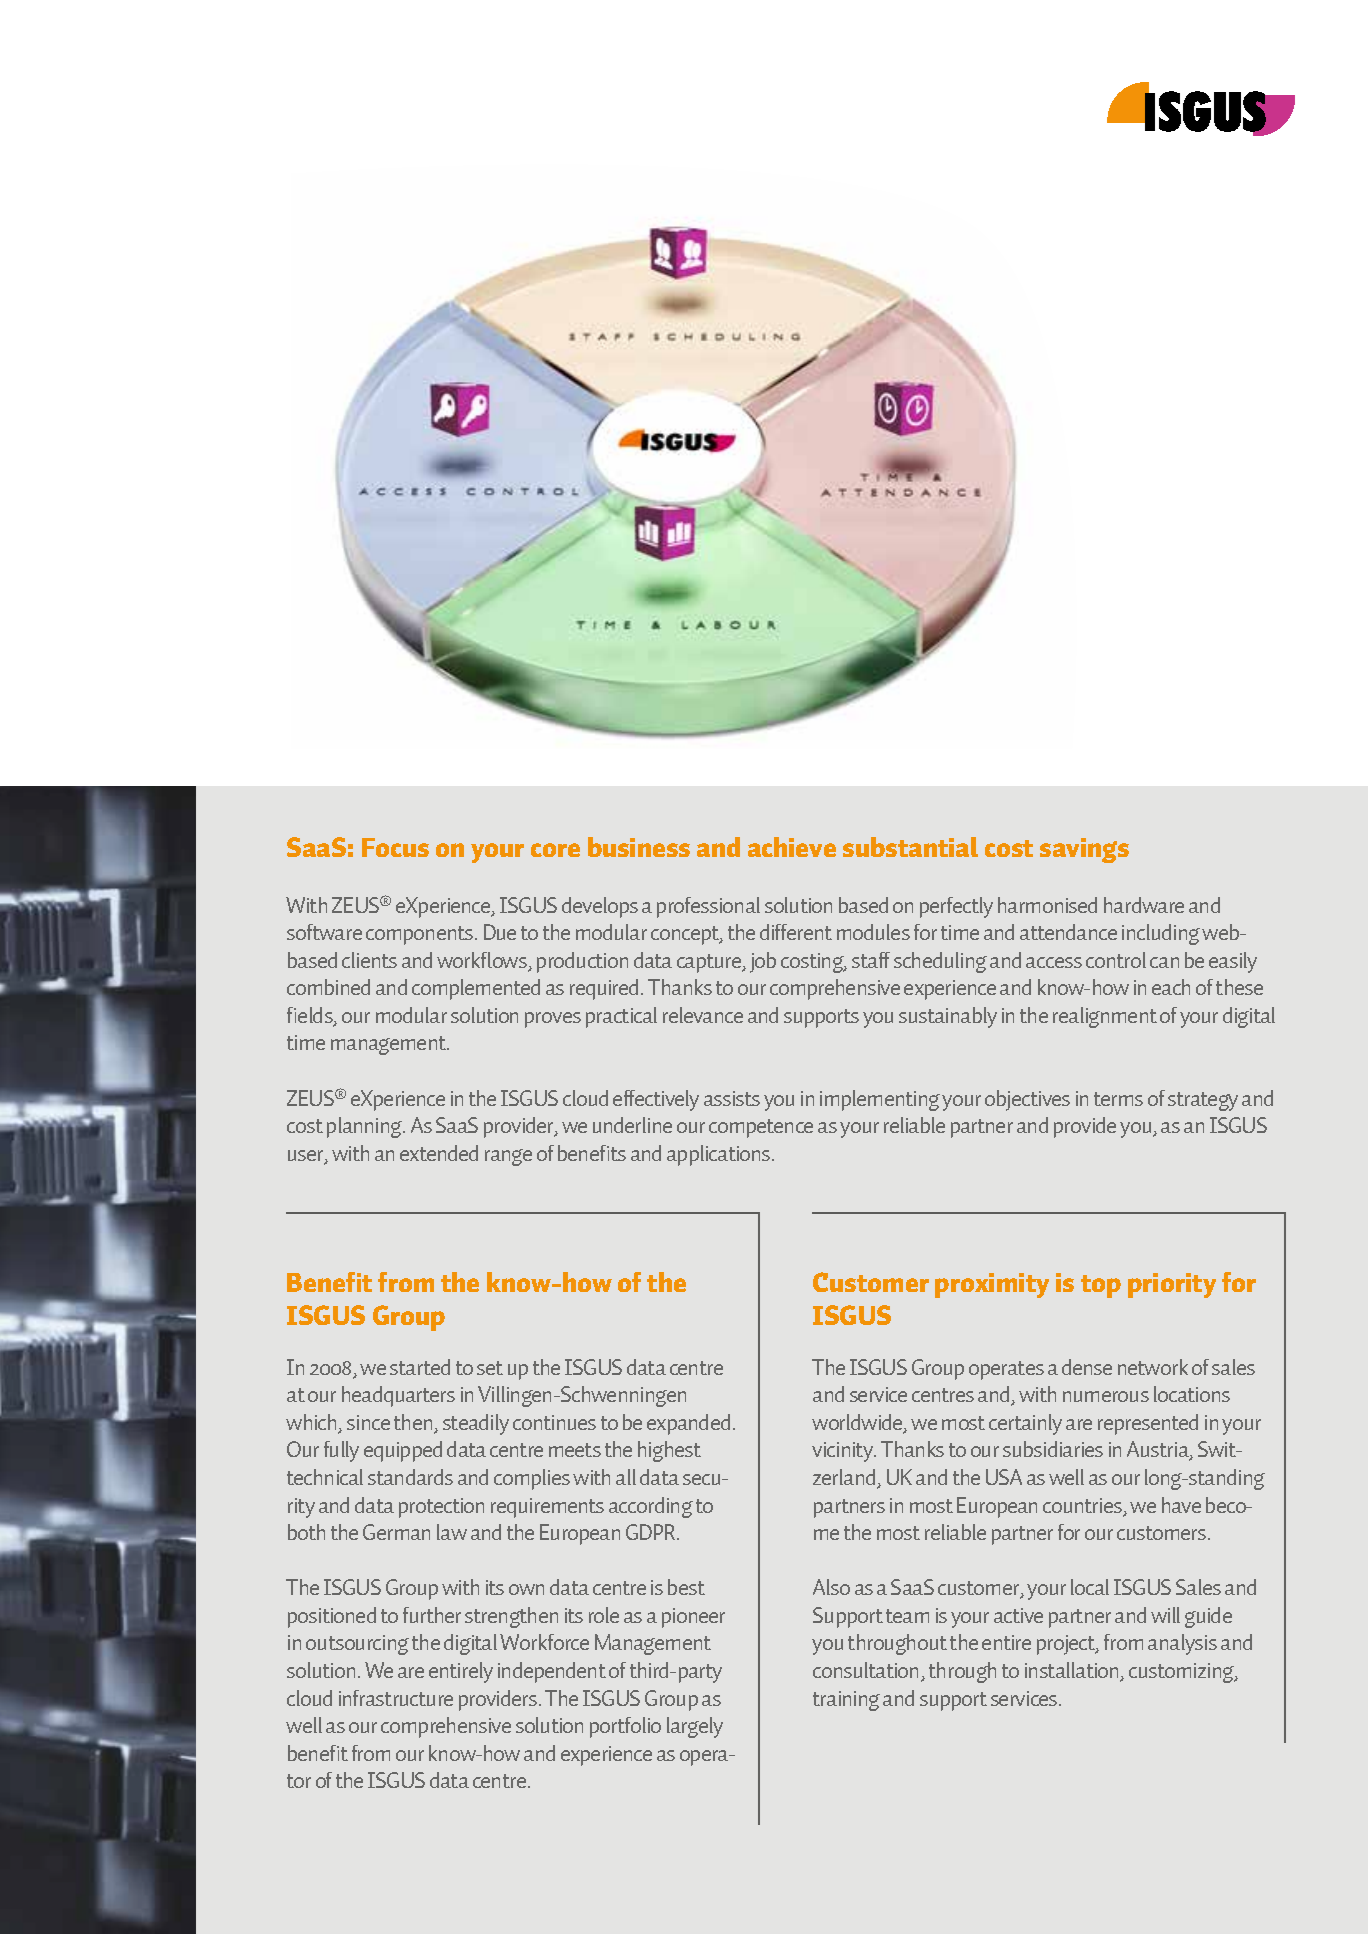 This screenshot has height=1934, width=1368. What do you see at coordinates (420, 1367) in the screenshot?
I see `started` at bounding box center [420, 1367].
